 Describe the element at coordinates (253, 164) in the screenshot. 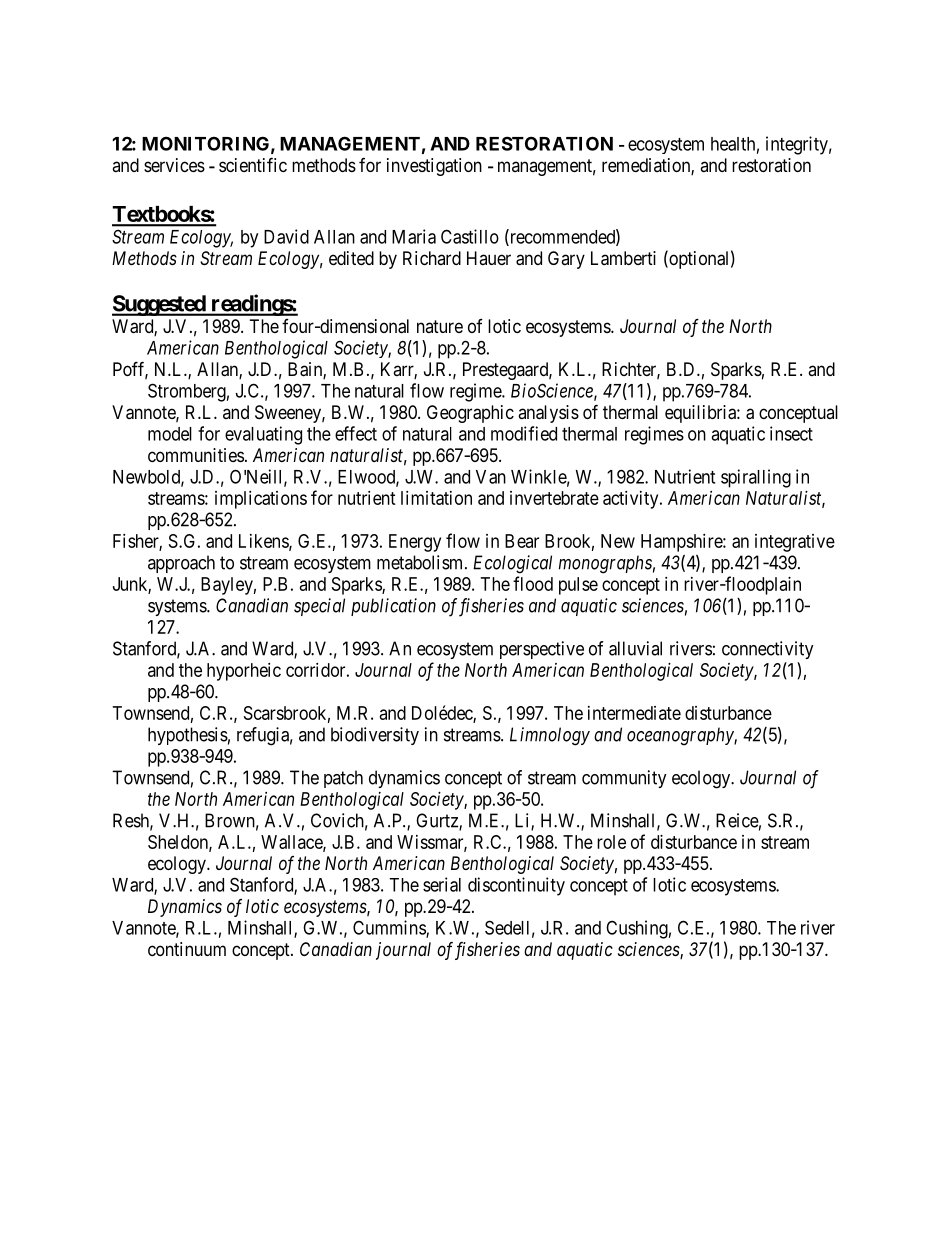

I see `scientific` at that location.
